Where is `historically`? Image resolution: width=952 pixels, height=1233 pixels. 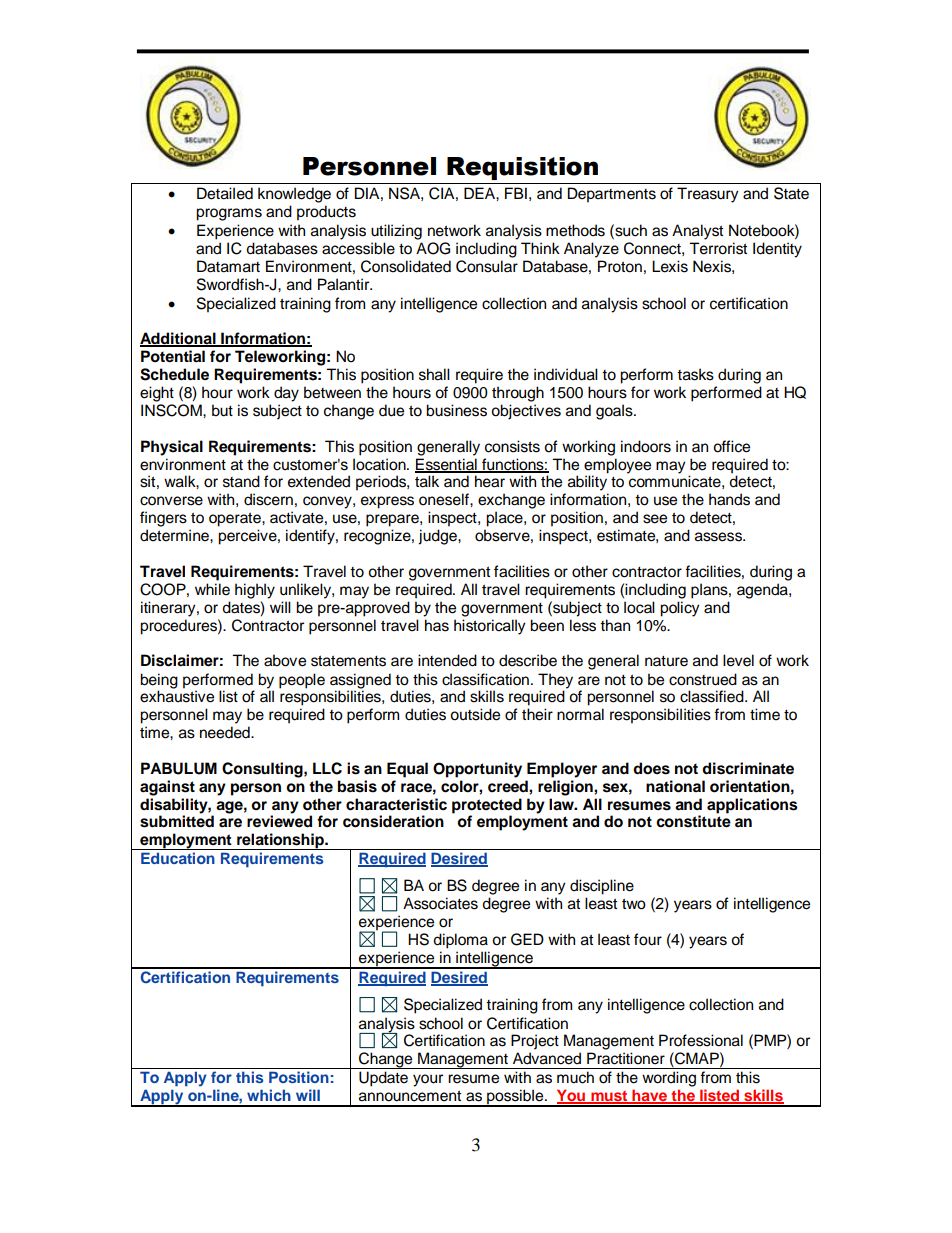 historically is located at coordinates (490, 627).
